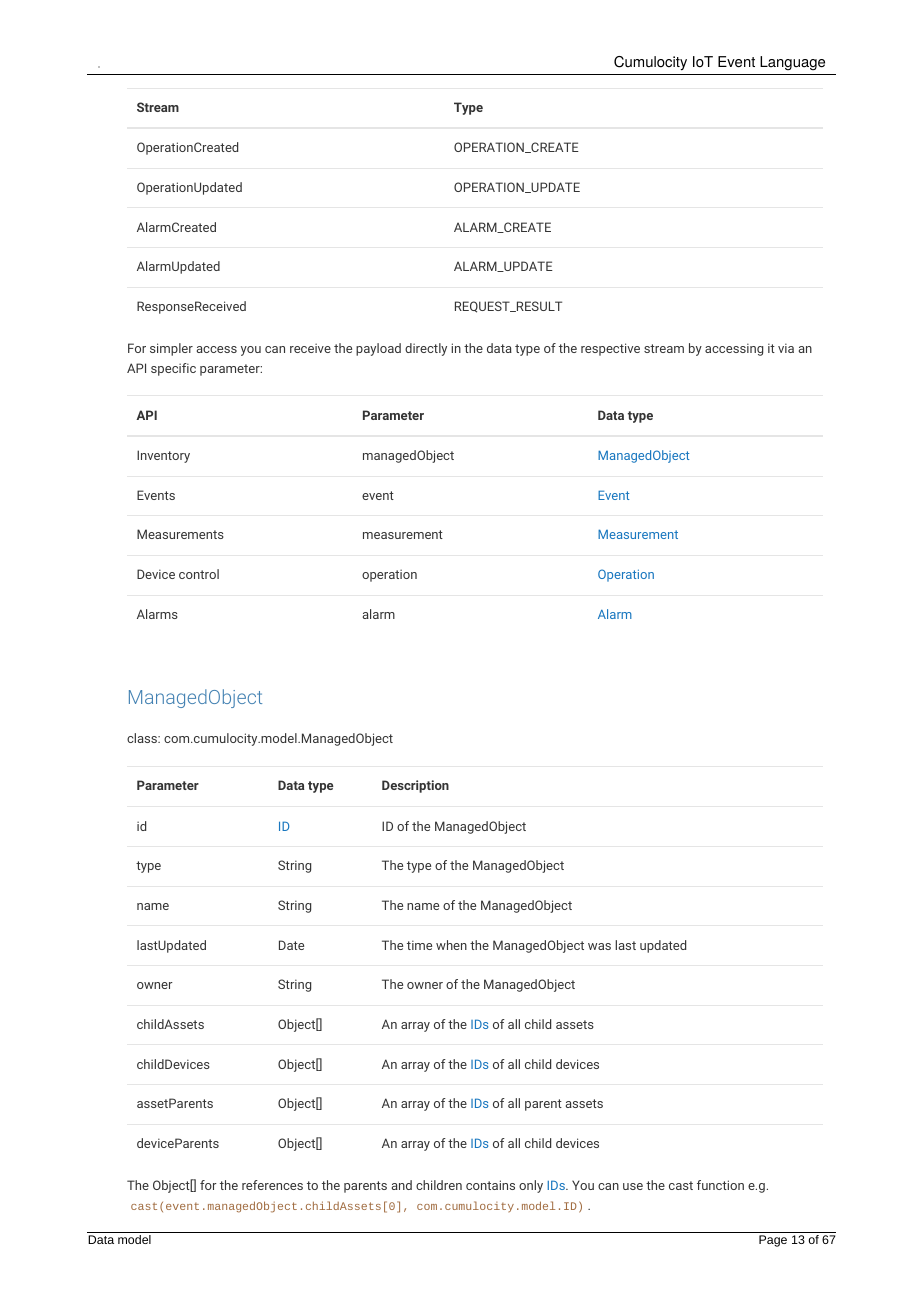 This page has width=924, height=1308. Describe the element at coordinates (272, 1185) in the page. I see `references` at that location.
